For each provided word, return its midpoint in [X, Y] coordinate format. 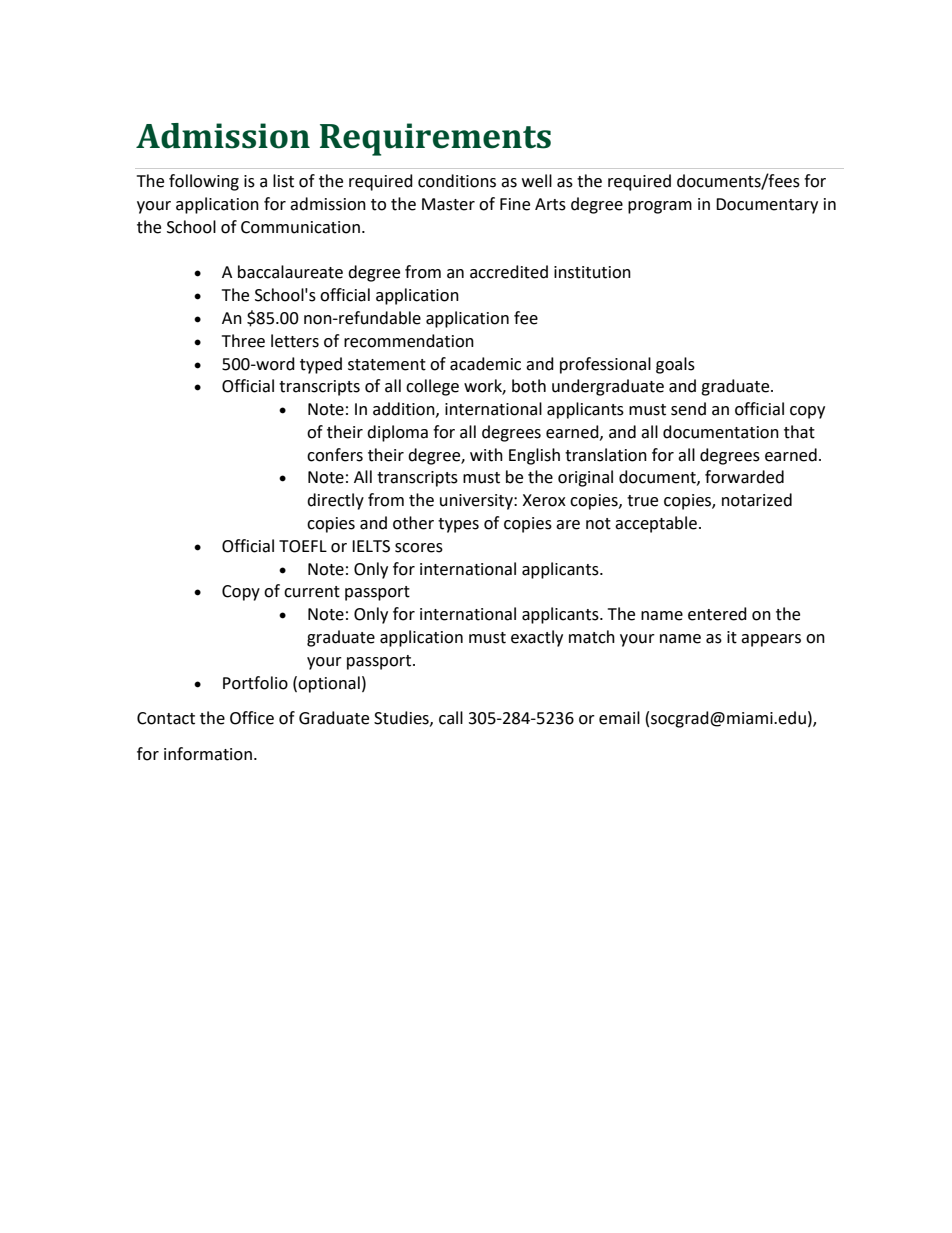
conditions [457, 181]
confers [335, 455]
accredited [509, 272]
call [451, 718]
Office [252, 718]
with [486, 455]
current [312, 592]
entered [717, 614]
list [283, 181]
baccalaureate [290, 272]
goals [675, 365]
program [660, 207]
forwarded [744, 477]
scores [419, 548]
